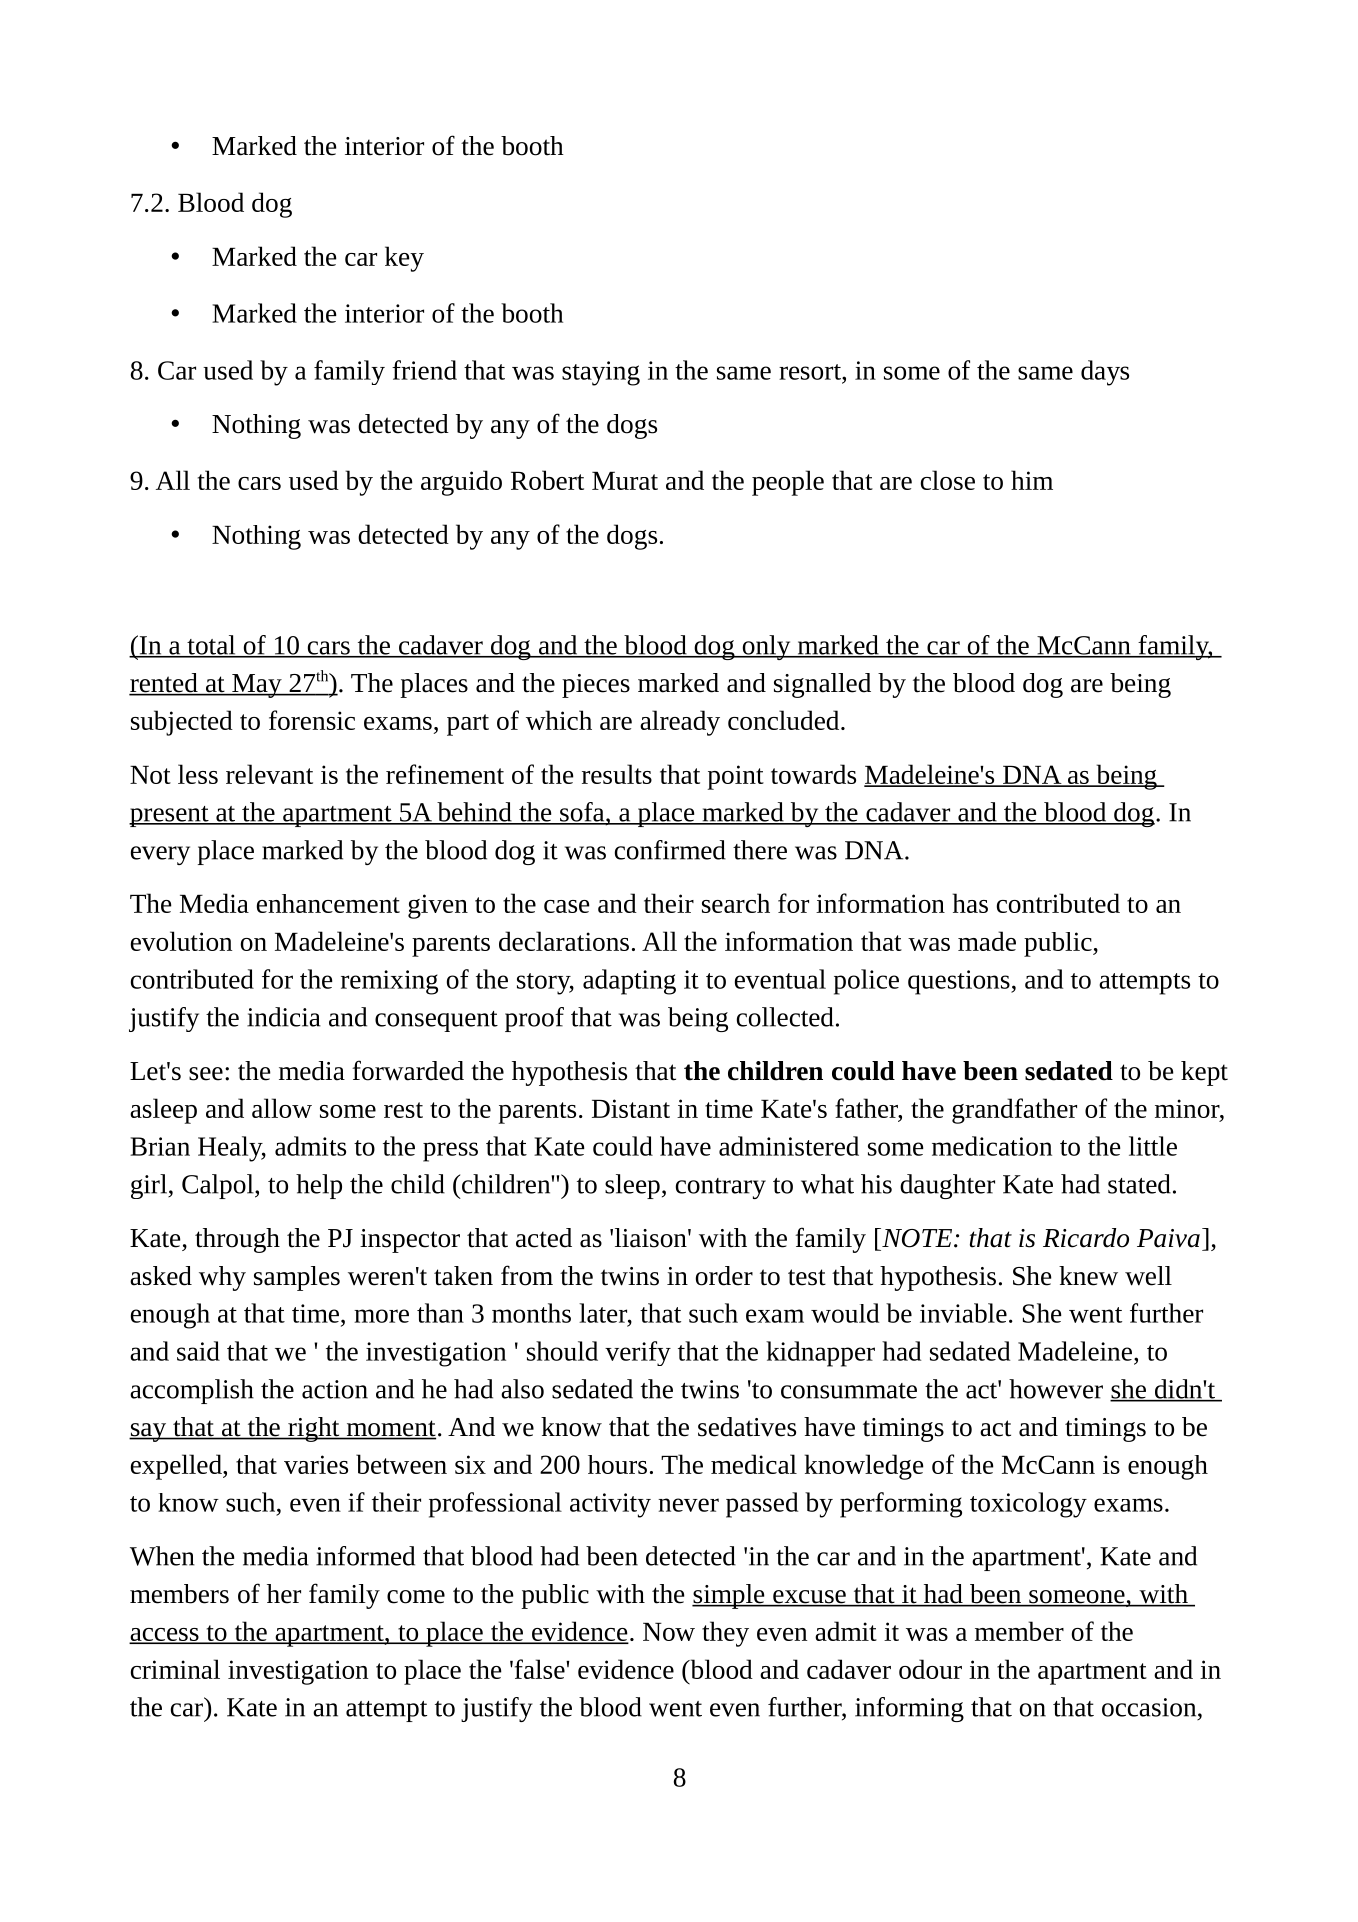 The height and width of the screenshot is (1922, 1358). Describe the element at coordinates (601, 373) in the screenshot. I see `staying` at that location.
